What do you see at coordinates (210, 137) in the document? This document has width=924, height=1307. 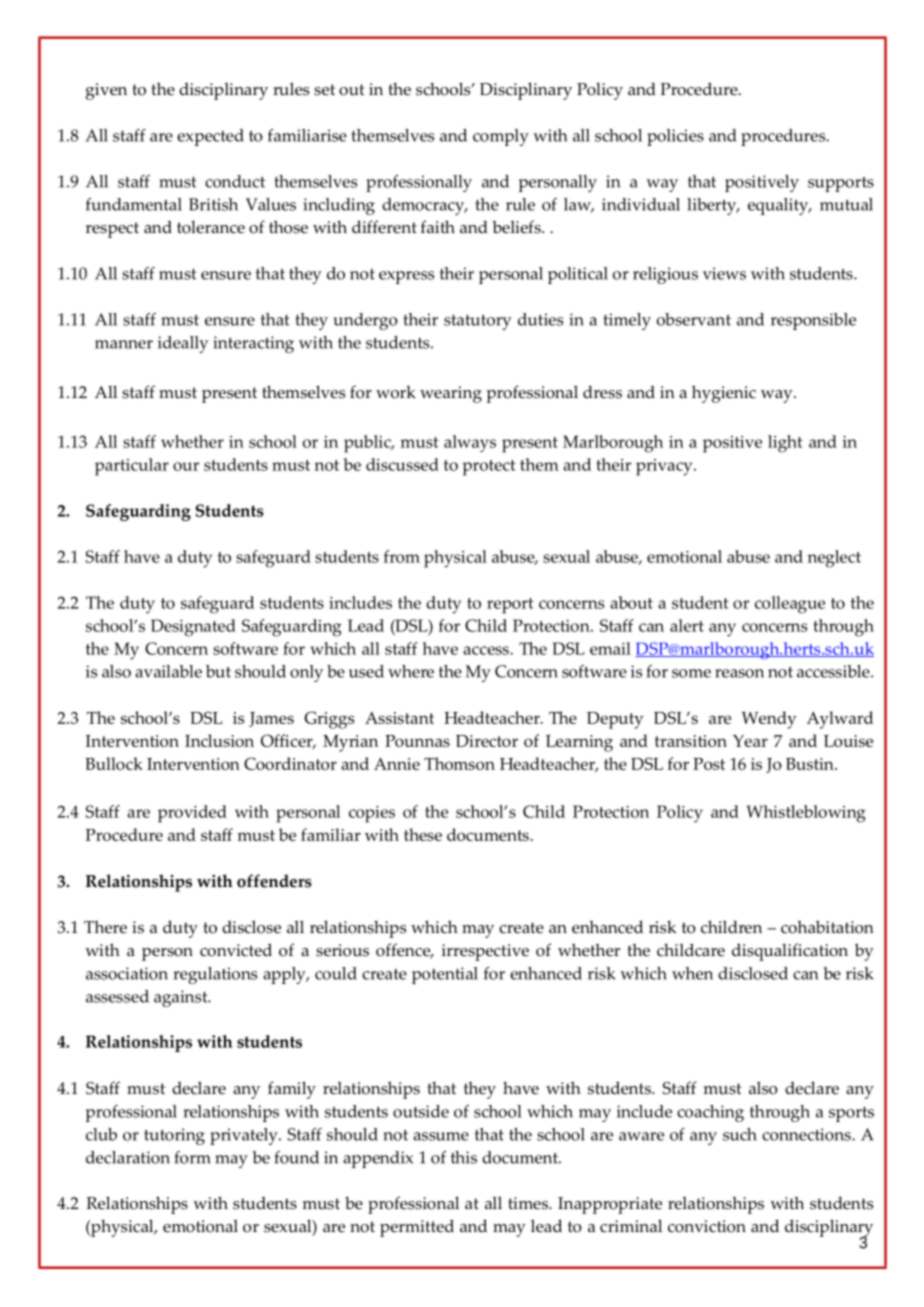 I see `expected` at bounding box center [210, 137].
